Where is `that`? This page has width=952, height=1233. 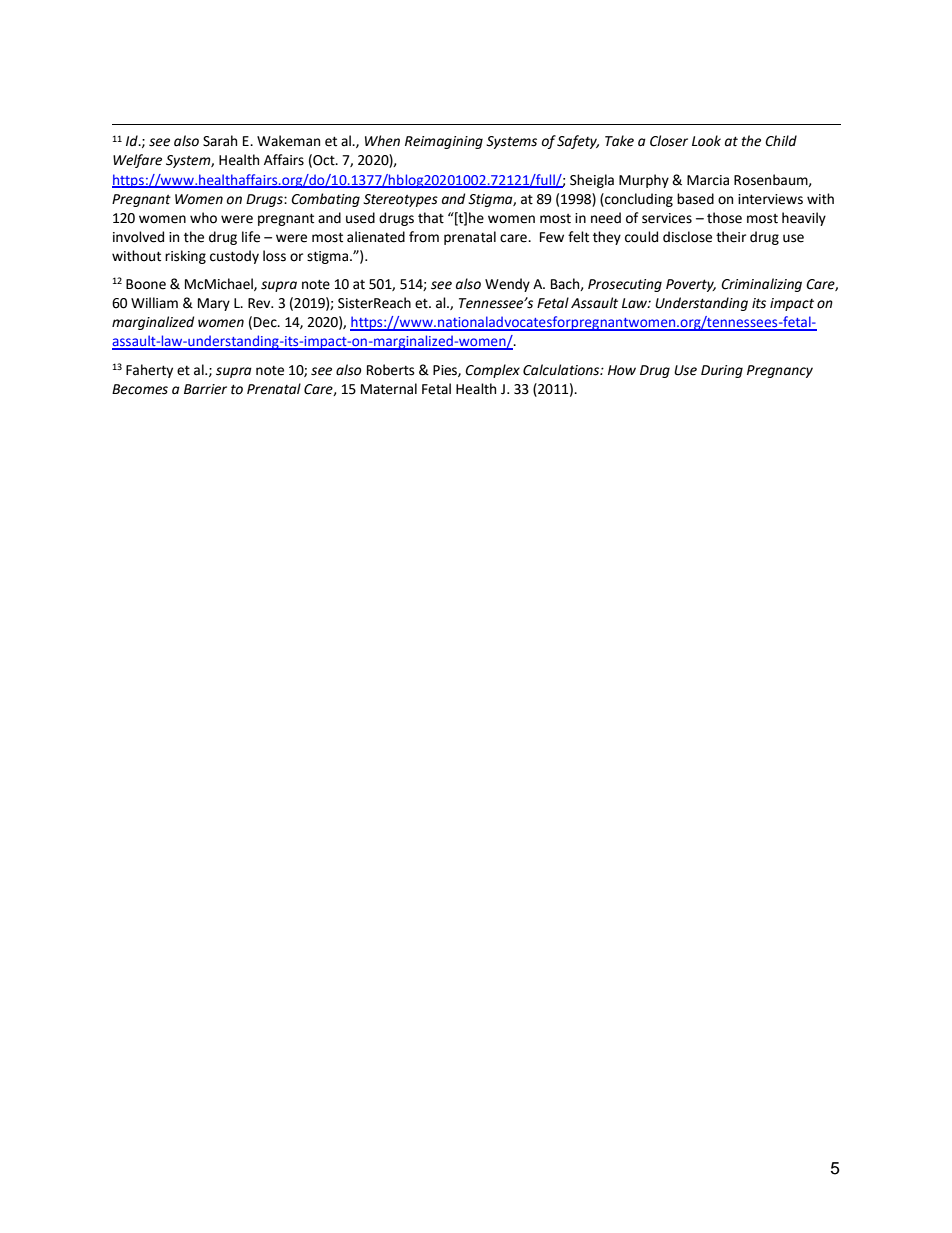 that is located at coordinates (431, 218).
